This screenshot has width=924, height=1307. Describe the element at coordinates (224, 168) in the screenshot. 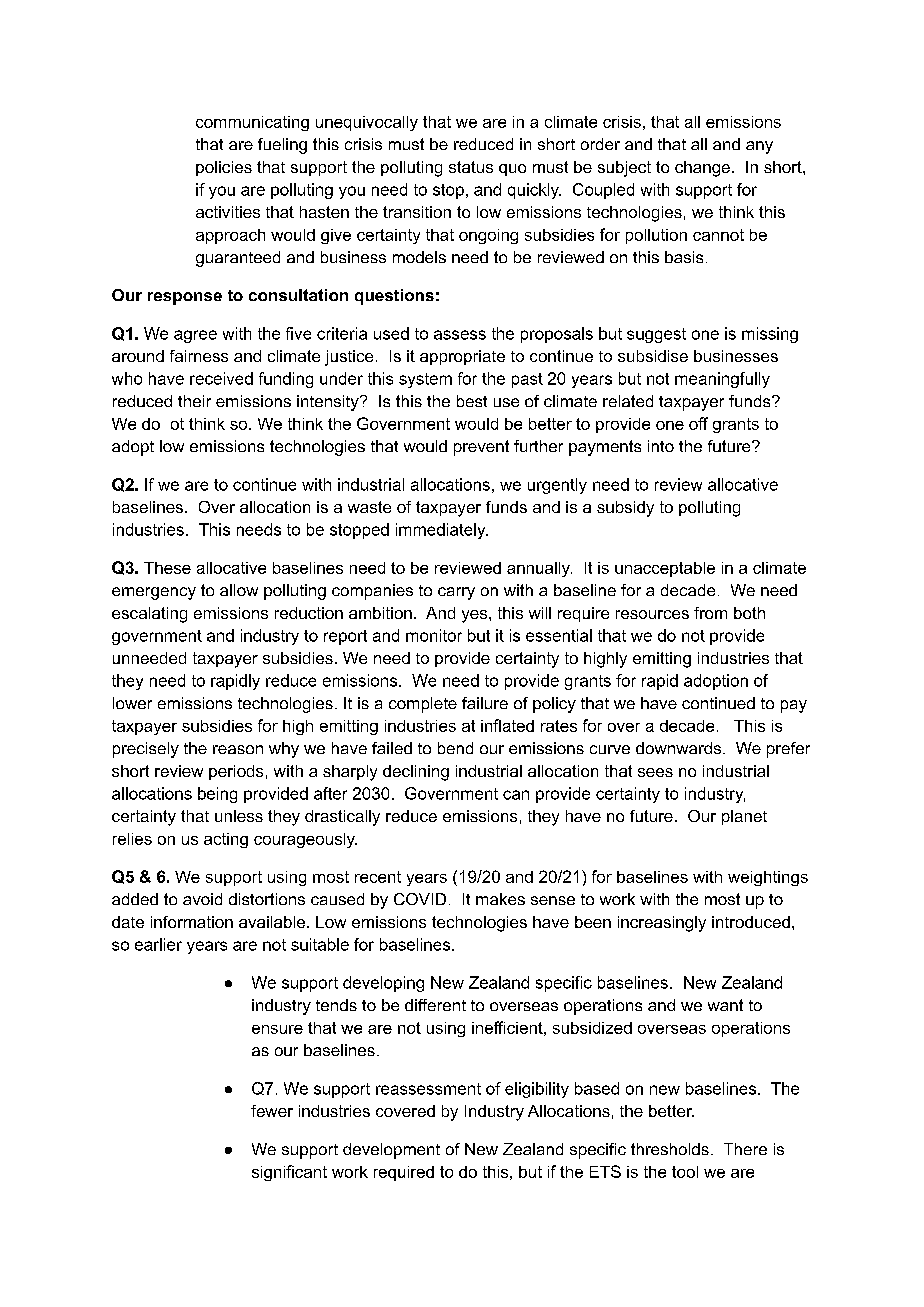

I see `policies` at that location.
